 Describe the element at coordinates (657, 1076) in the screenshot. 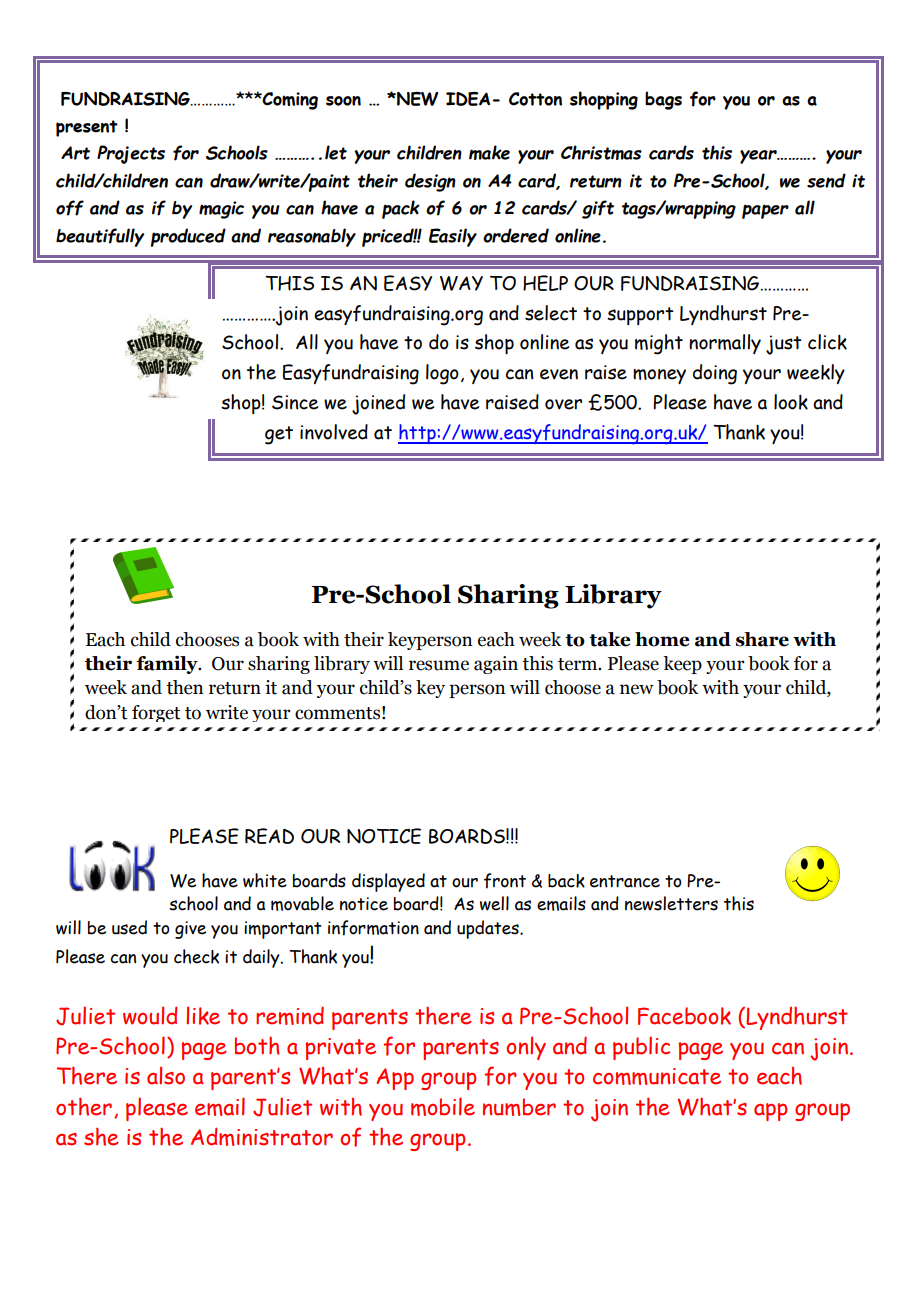

I see `communicate` at that location.
